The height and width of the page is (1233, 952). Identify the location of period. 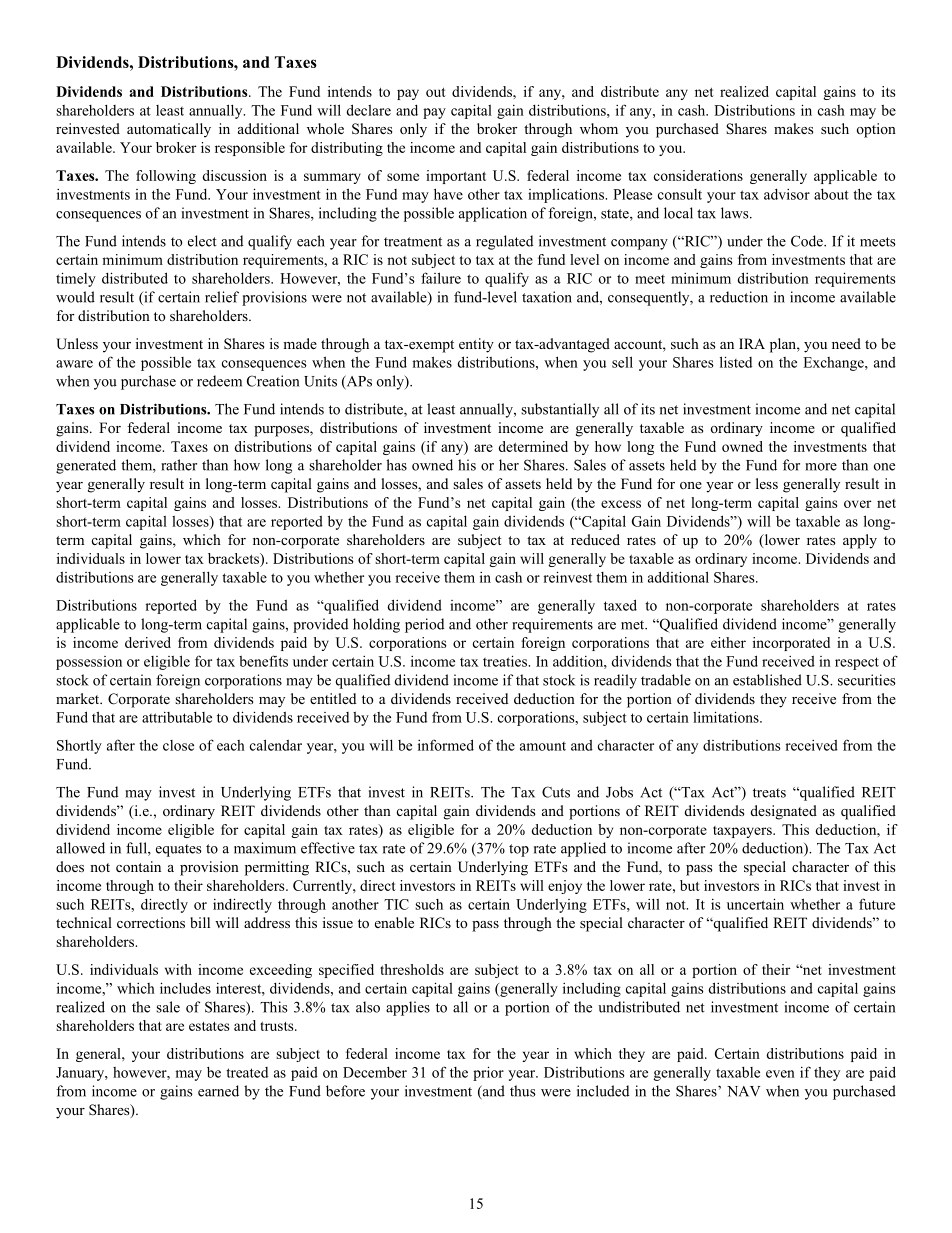
(424, 625).
